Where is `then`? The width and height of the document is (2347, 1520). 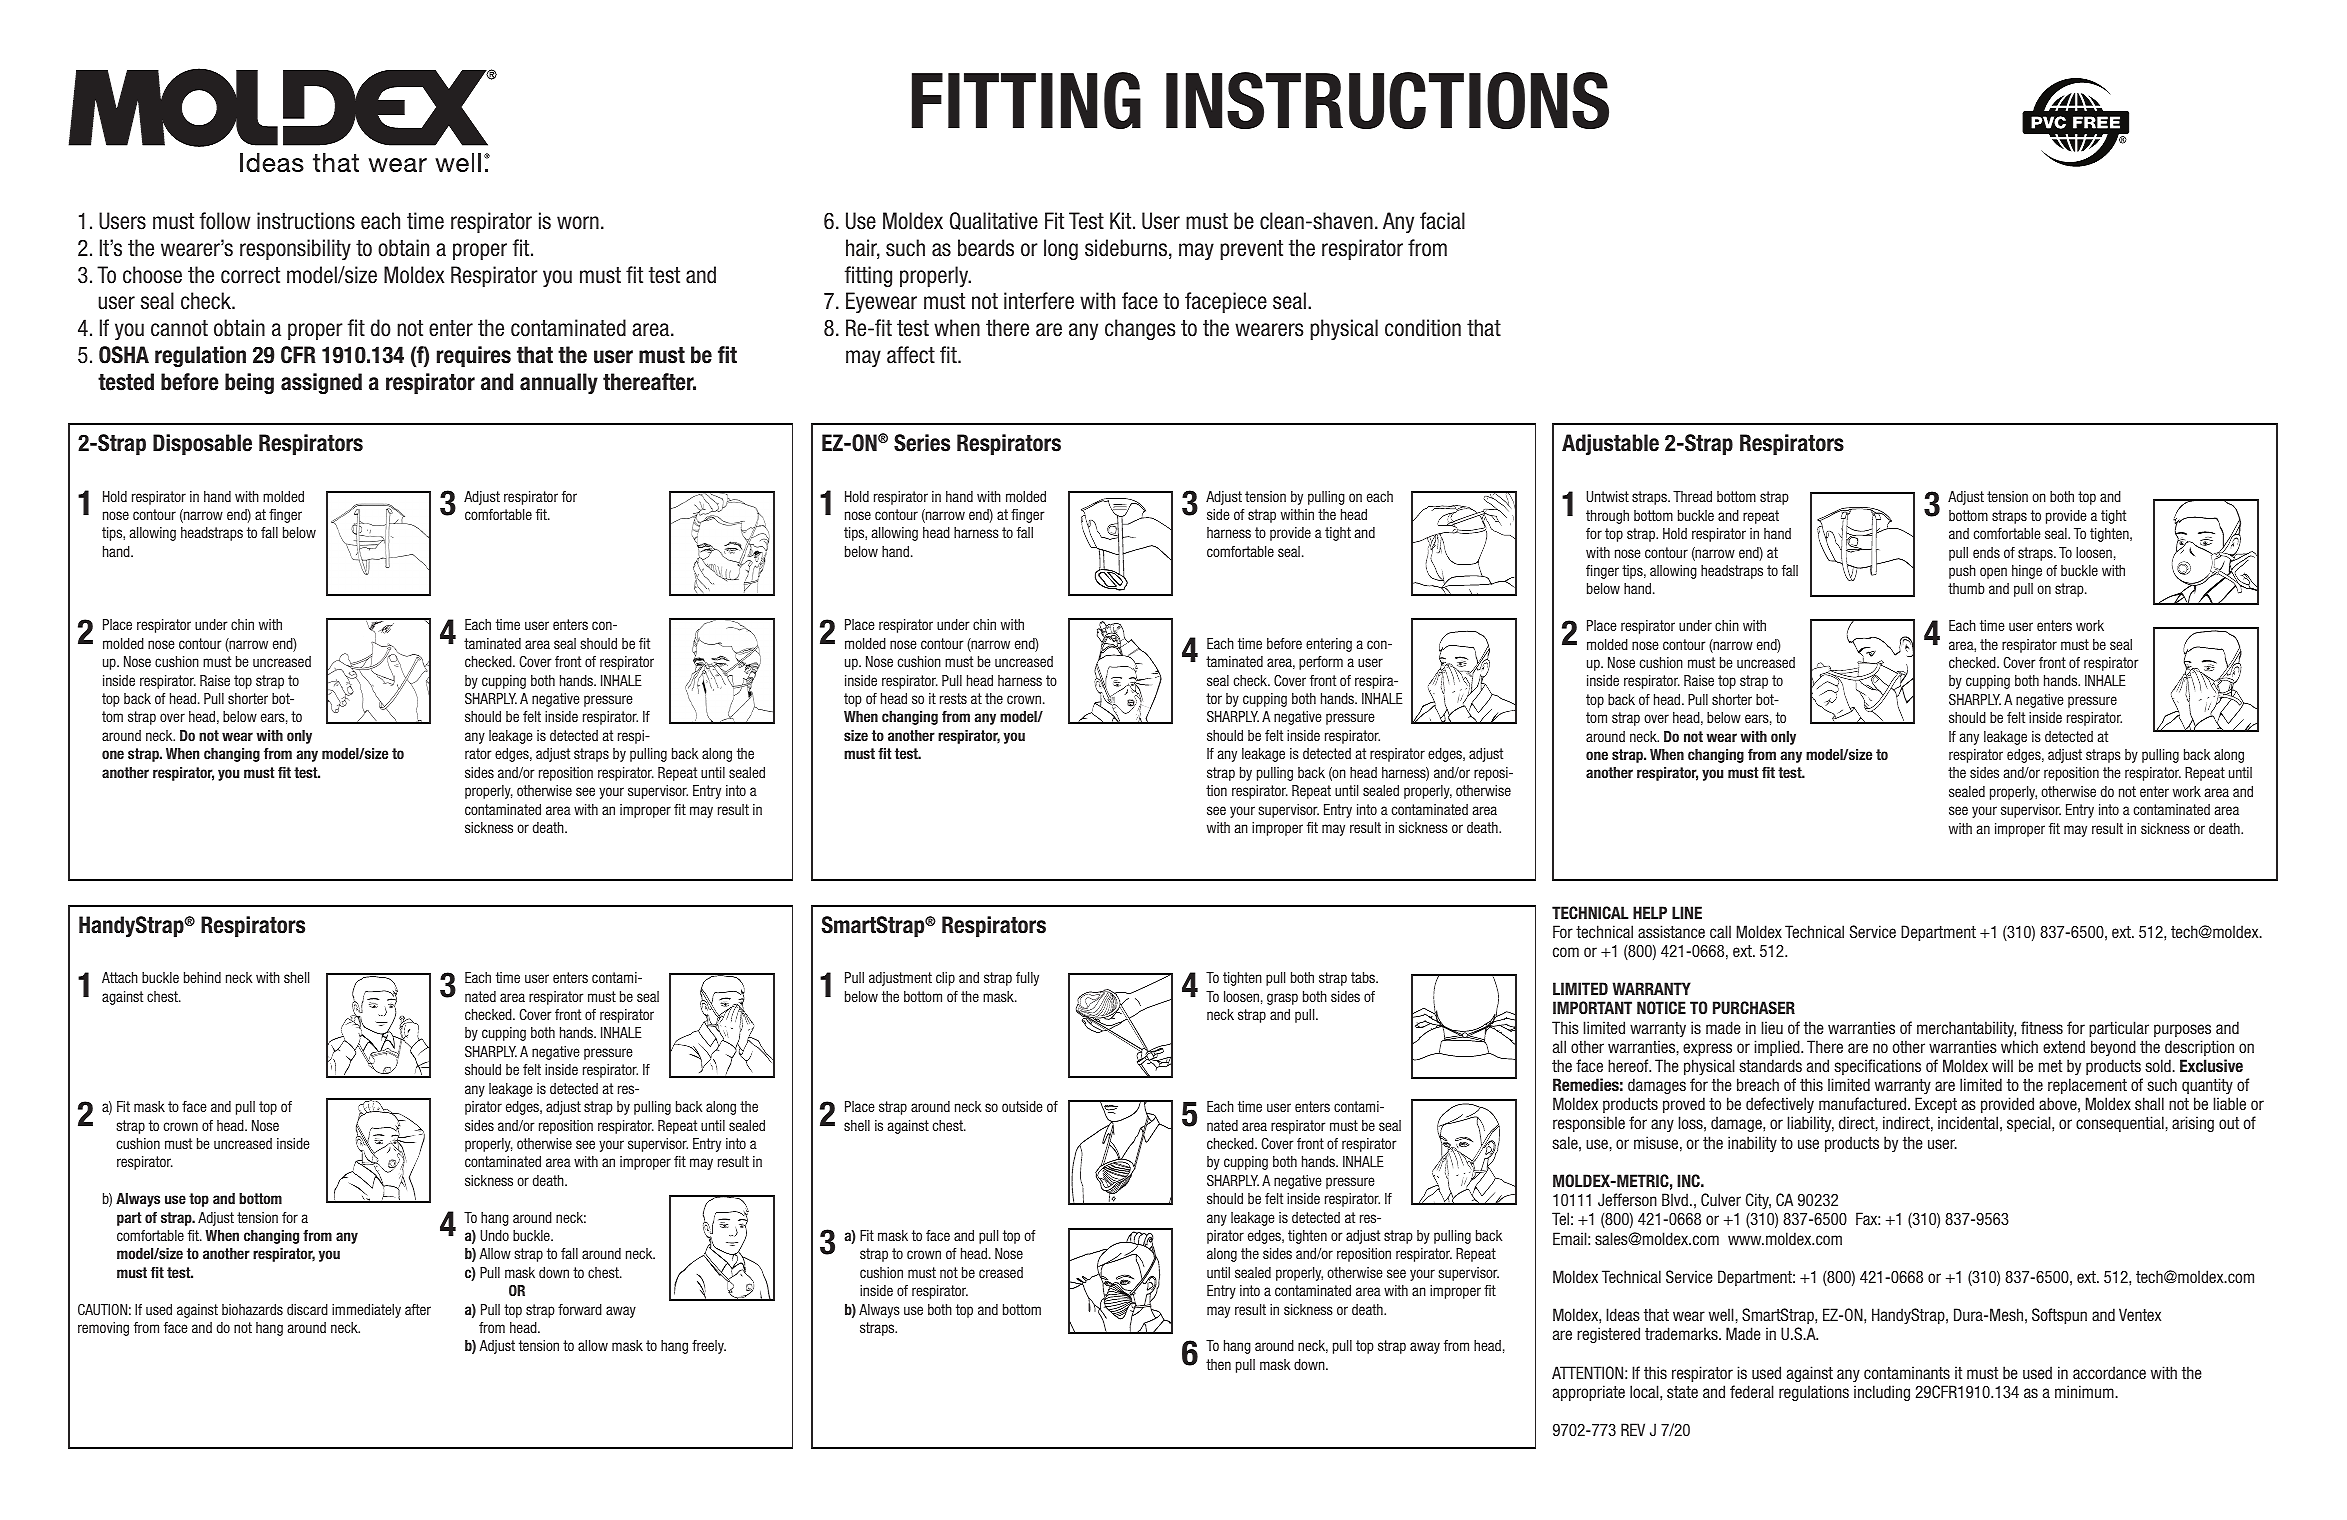 then is located at coordinates (1218, 1364).
